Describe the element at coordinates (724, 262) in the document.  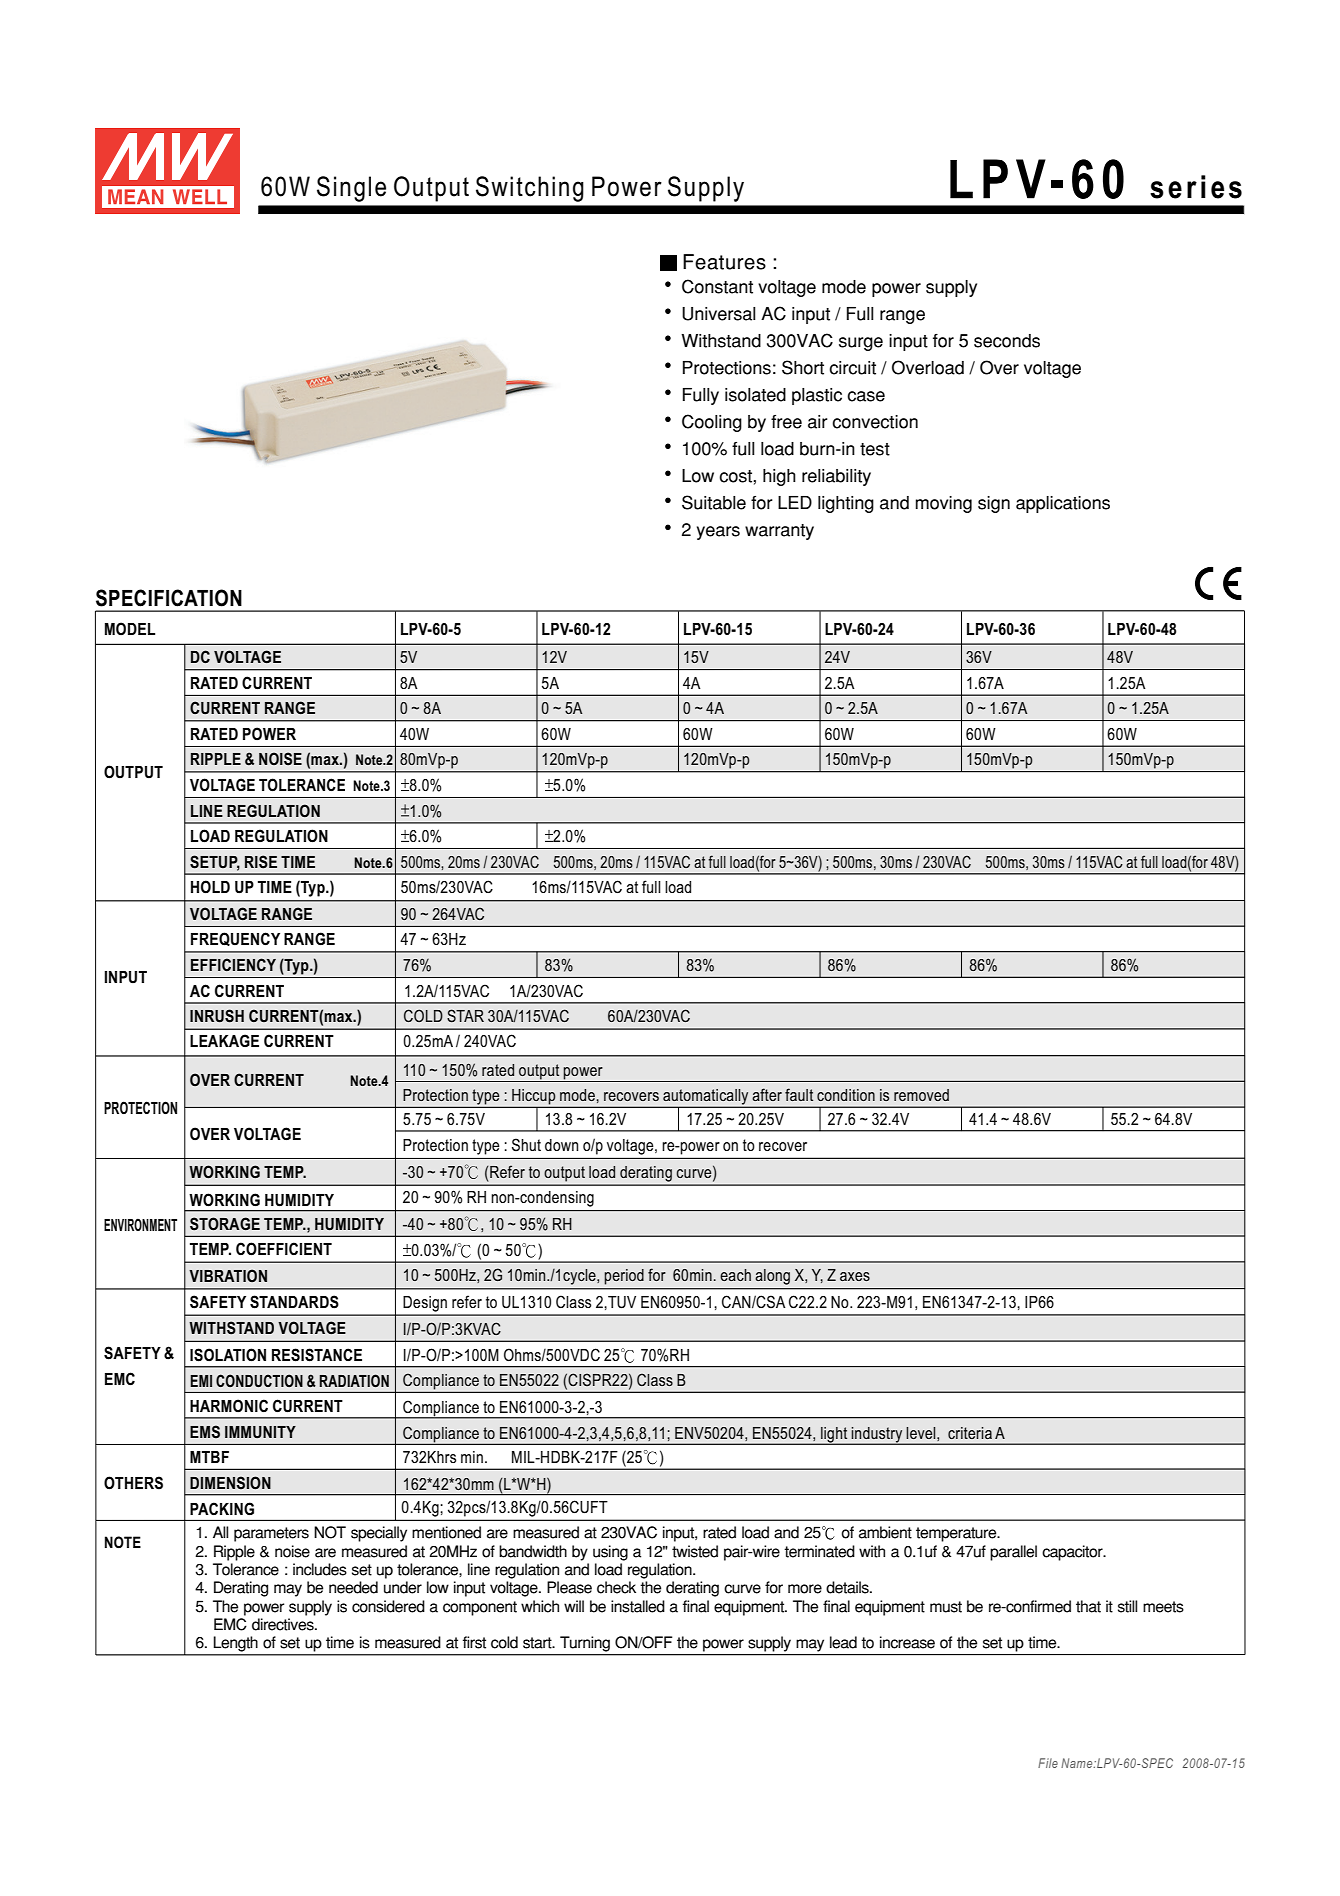
I see `Features` at that location.
